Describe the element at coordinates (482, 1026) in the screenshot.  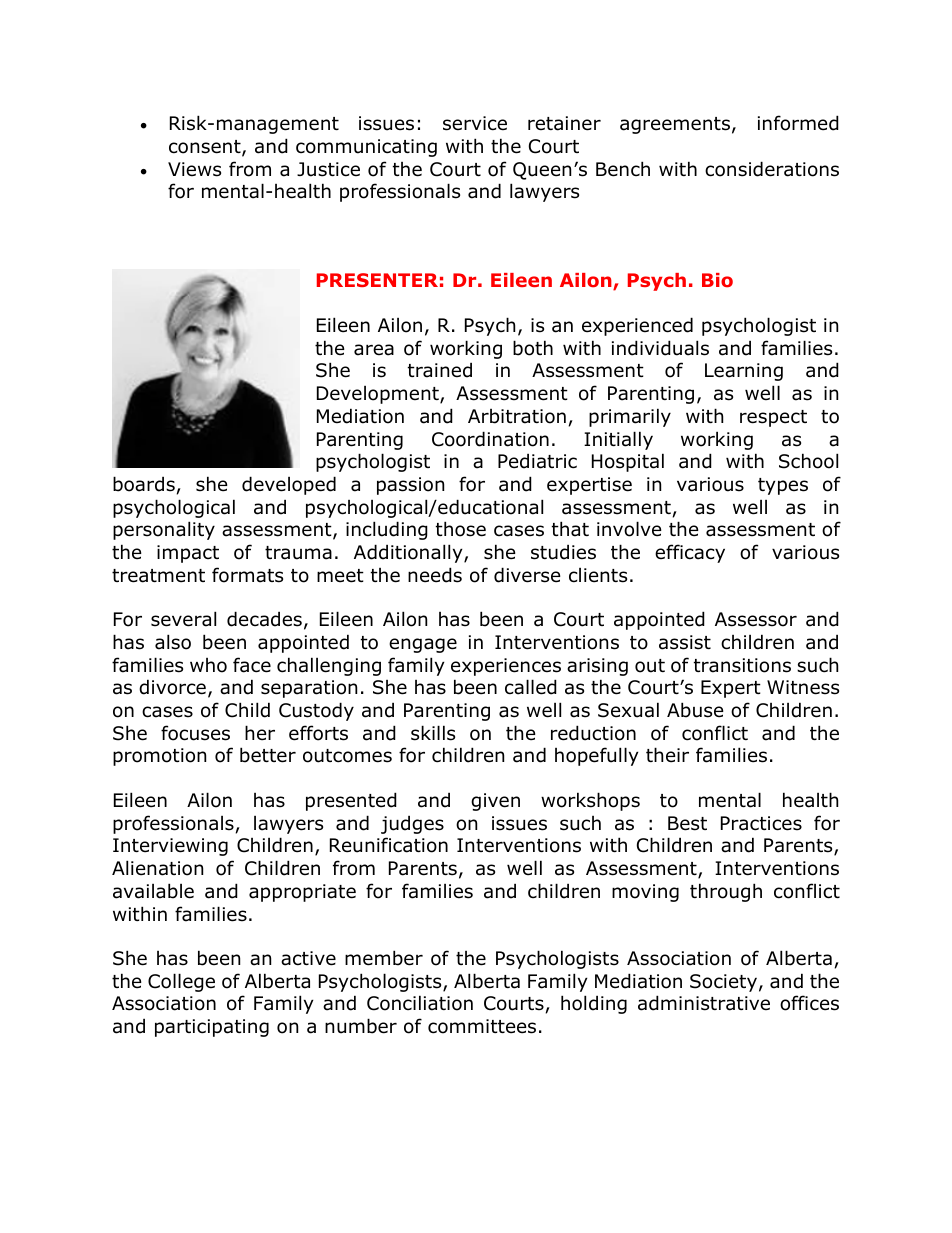
I see `committees` at that location.
